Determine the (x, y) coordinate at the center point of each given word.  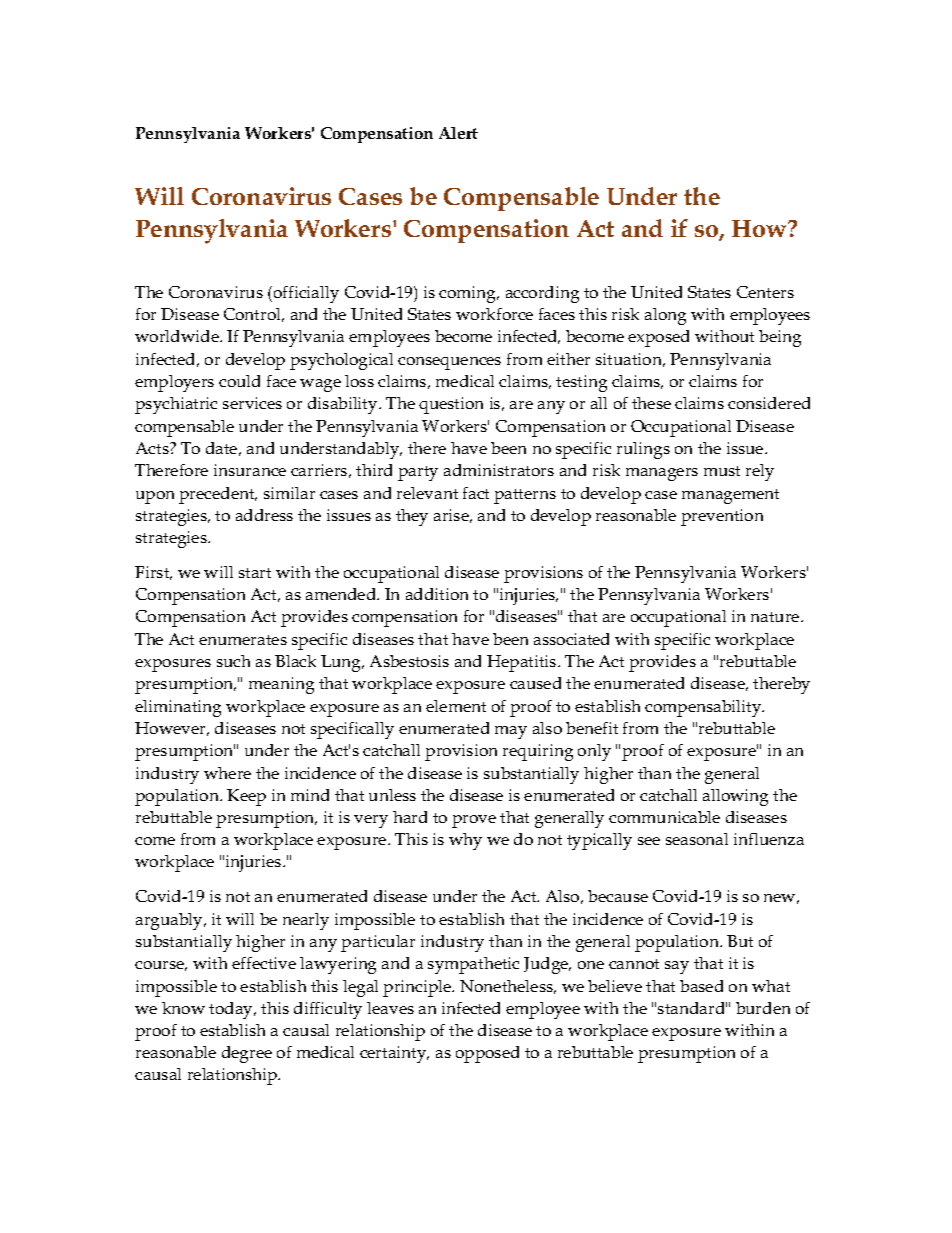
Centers (765, 292)
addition (437, 594)
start (255, 573)
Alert (458, 133)
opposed (487, 1054)
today (232, 1010)
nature (776, 617)
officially (306, 294)
